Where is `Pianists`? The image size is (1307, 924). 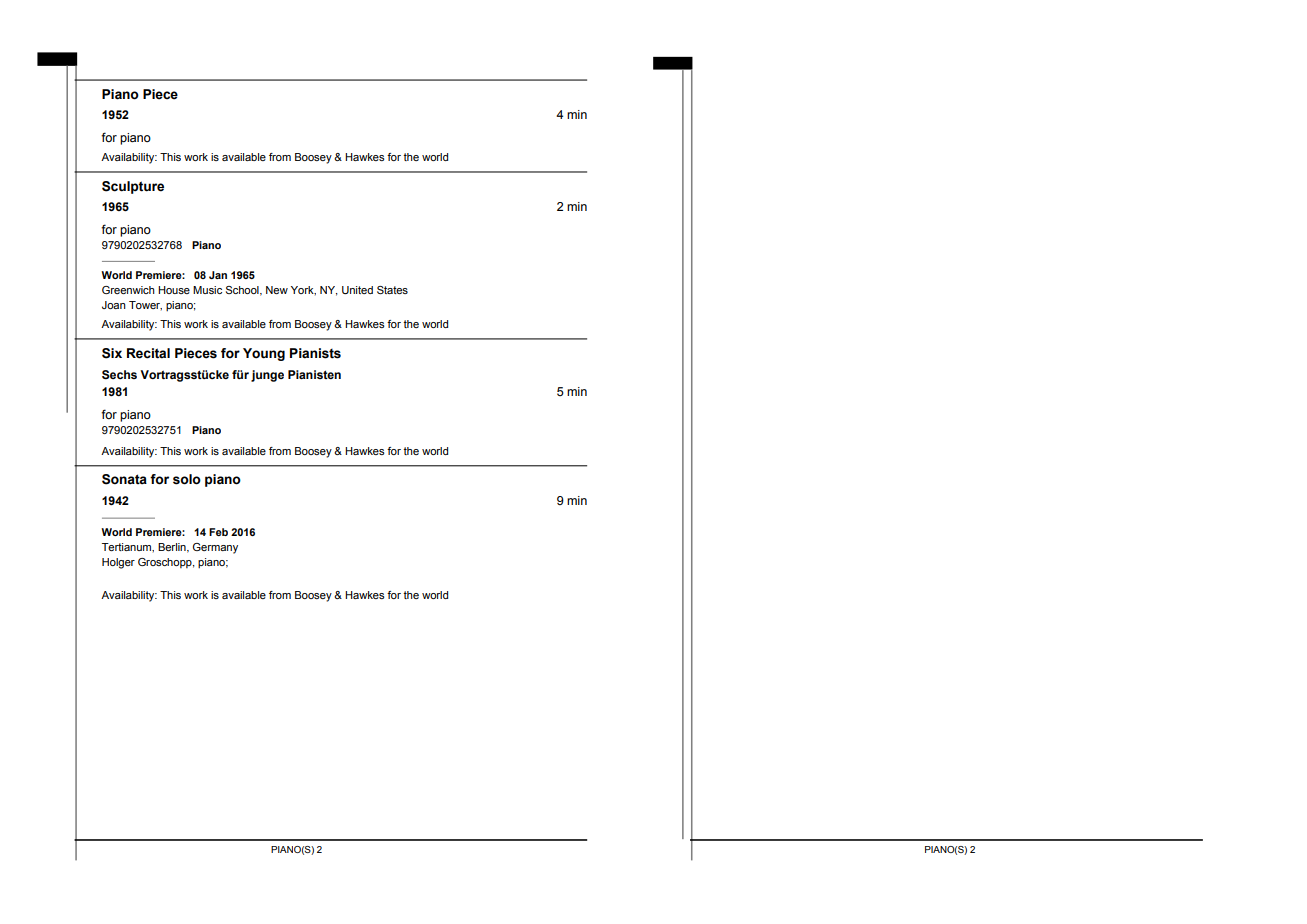 Pianists is located at coordinates (315, 353).
